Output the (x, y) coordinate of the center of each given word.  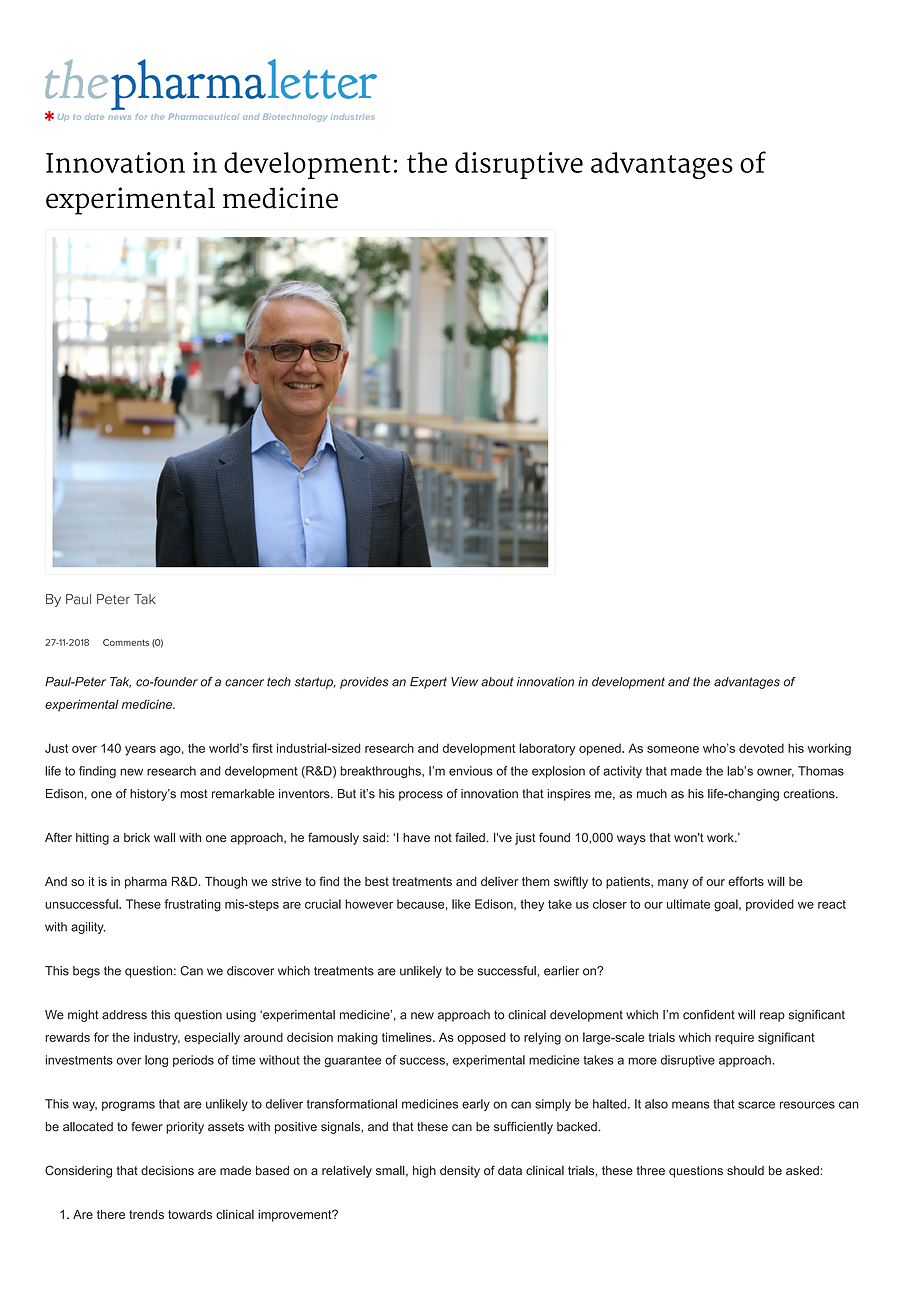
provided (770, 905)
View (464, 682)
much (652, 794)
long (156, 1061)
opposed (481, 1038)
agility (88, 928)
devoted (761, 748)
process (421, 796)
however (369, 904)
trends (146, 1214)
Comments (126, 642)
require (734, 1038)
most (194, 794)
